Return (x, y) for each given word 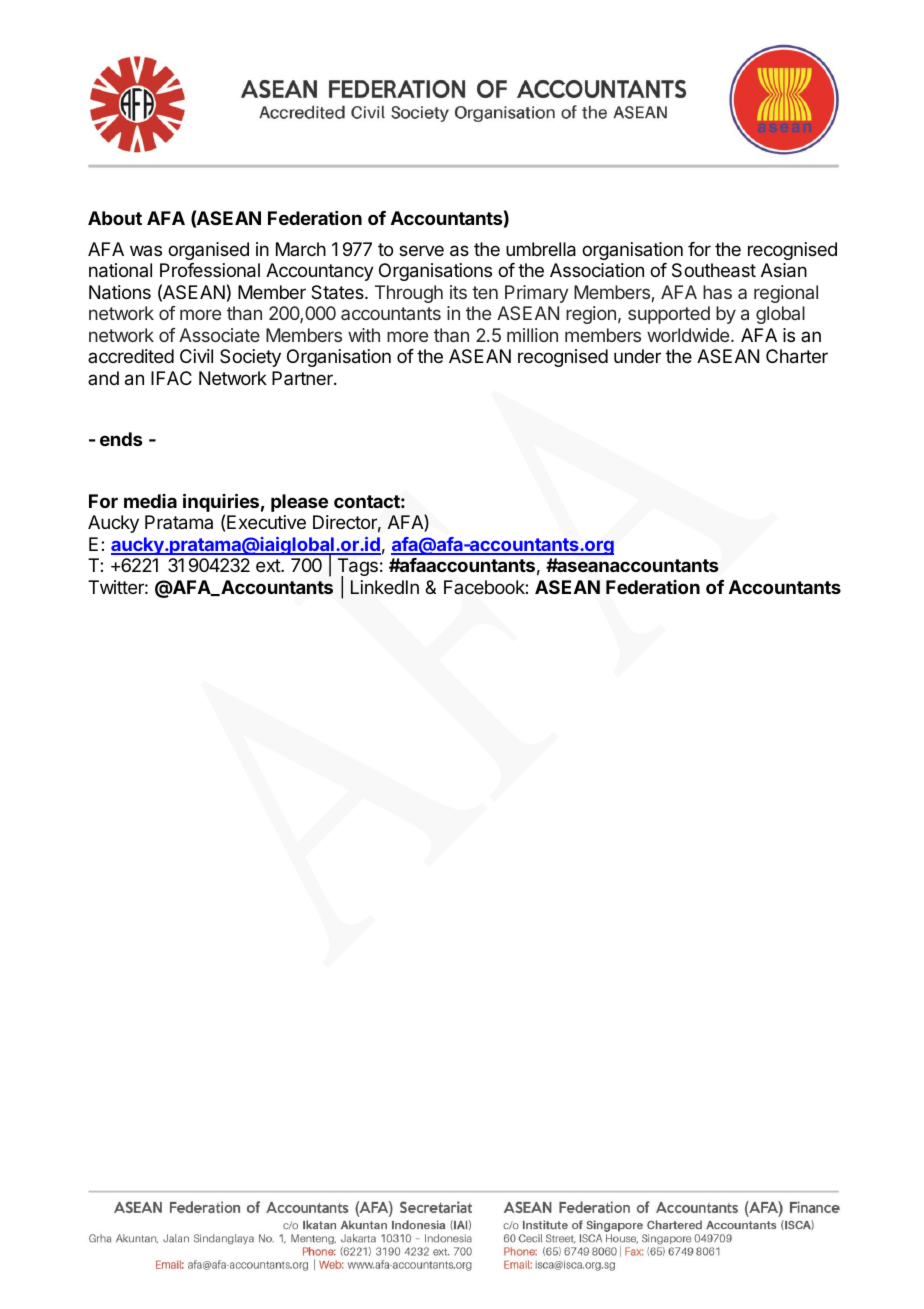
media (150, 501)
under (637, 356)
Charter (797, 356)
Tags (358, 568)
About (115, 218)
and (103, 378)
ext (269, 565)
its (458, 292)
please (299, 503)
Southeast (714, 270)
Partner (303, 378)
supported (669, 315)
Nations (120, 292)
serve (421, 250)
